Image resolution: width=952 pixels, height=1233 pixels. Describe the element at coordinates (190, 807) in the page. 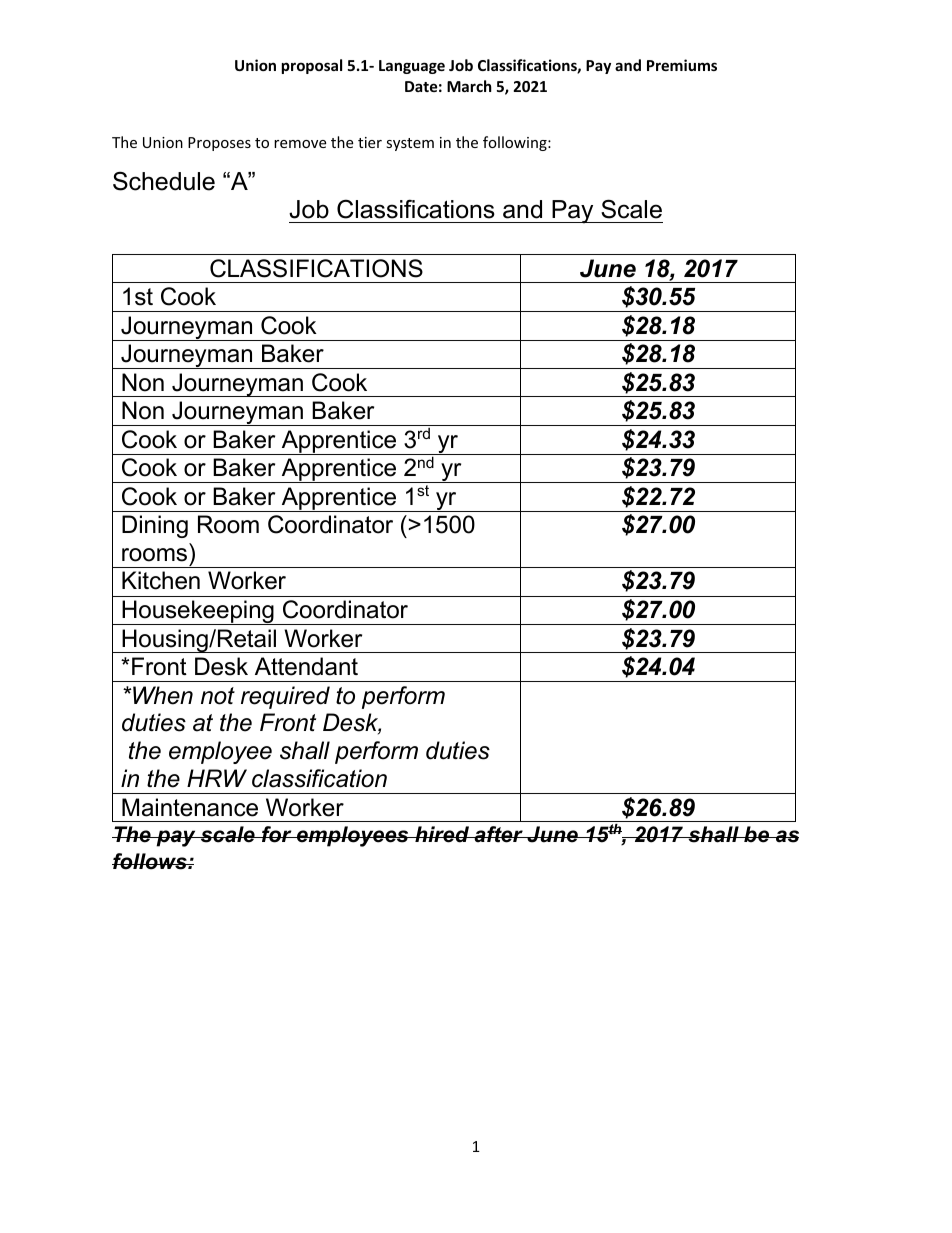

I see `Maintenance` at that location.
